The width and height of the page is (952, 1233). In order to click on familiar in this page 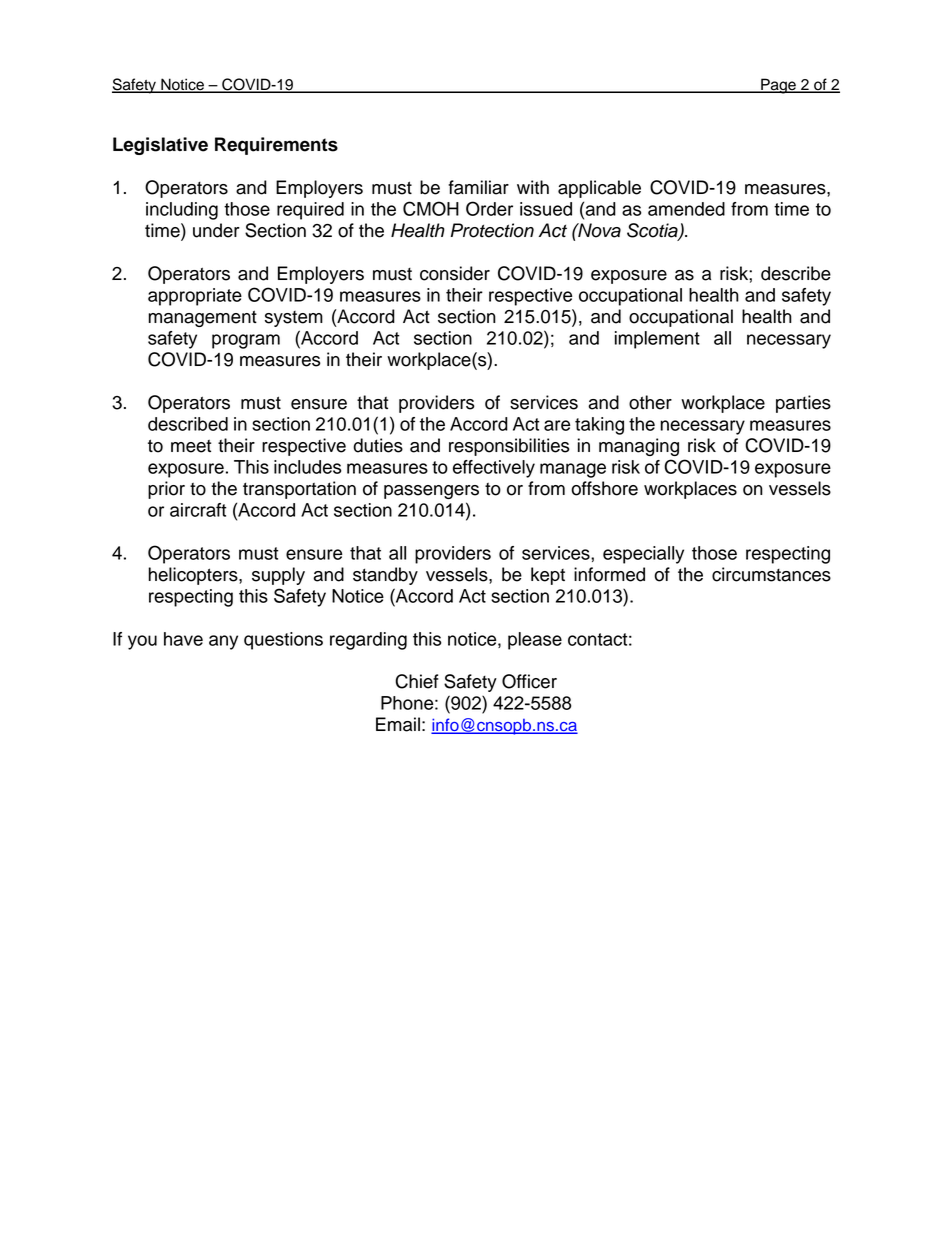, I will do `click(478, 187)`.
